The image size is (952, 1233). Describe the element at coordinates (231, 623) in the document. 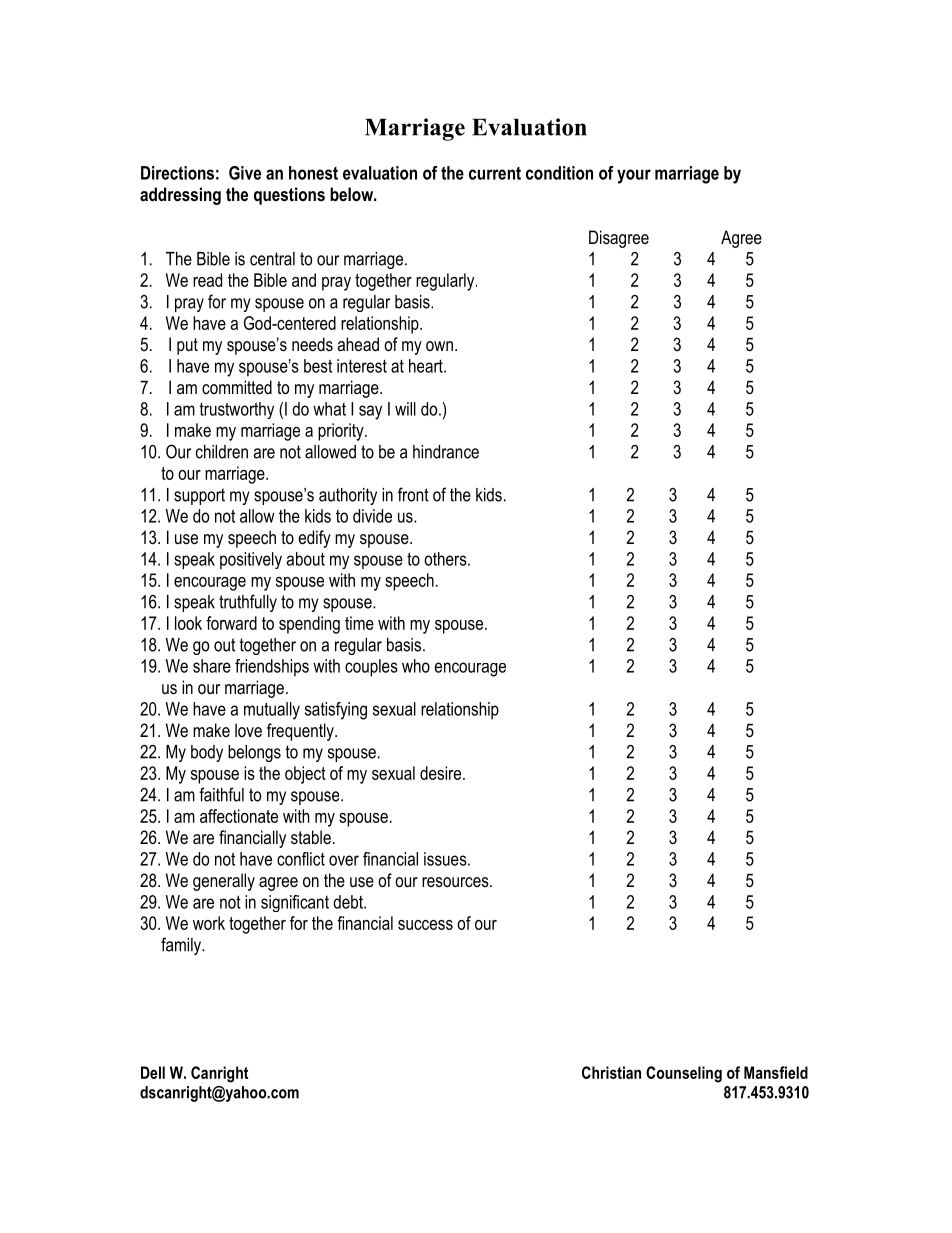

I see `forward` at that location.
